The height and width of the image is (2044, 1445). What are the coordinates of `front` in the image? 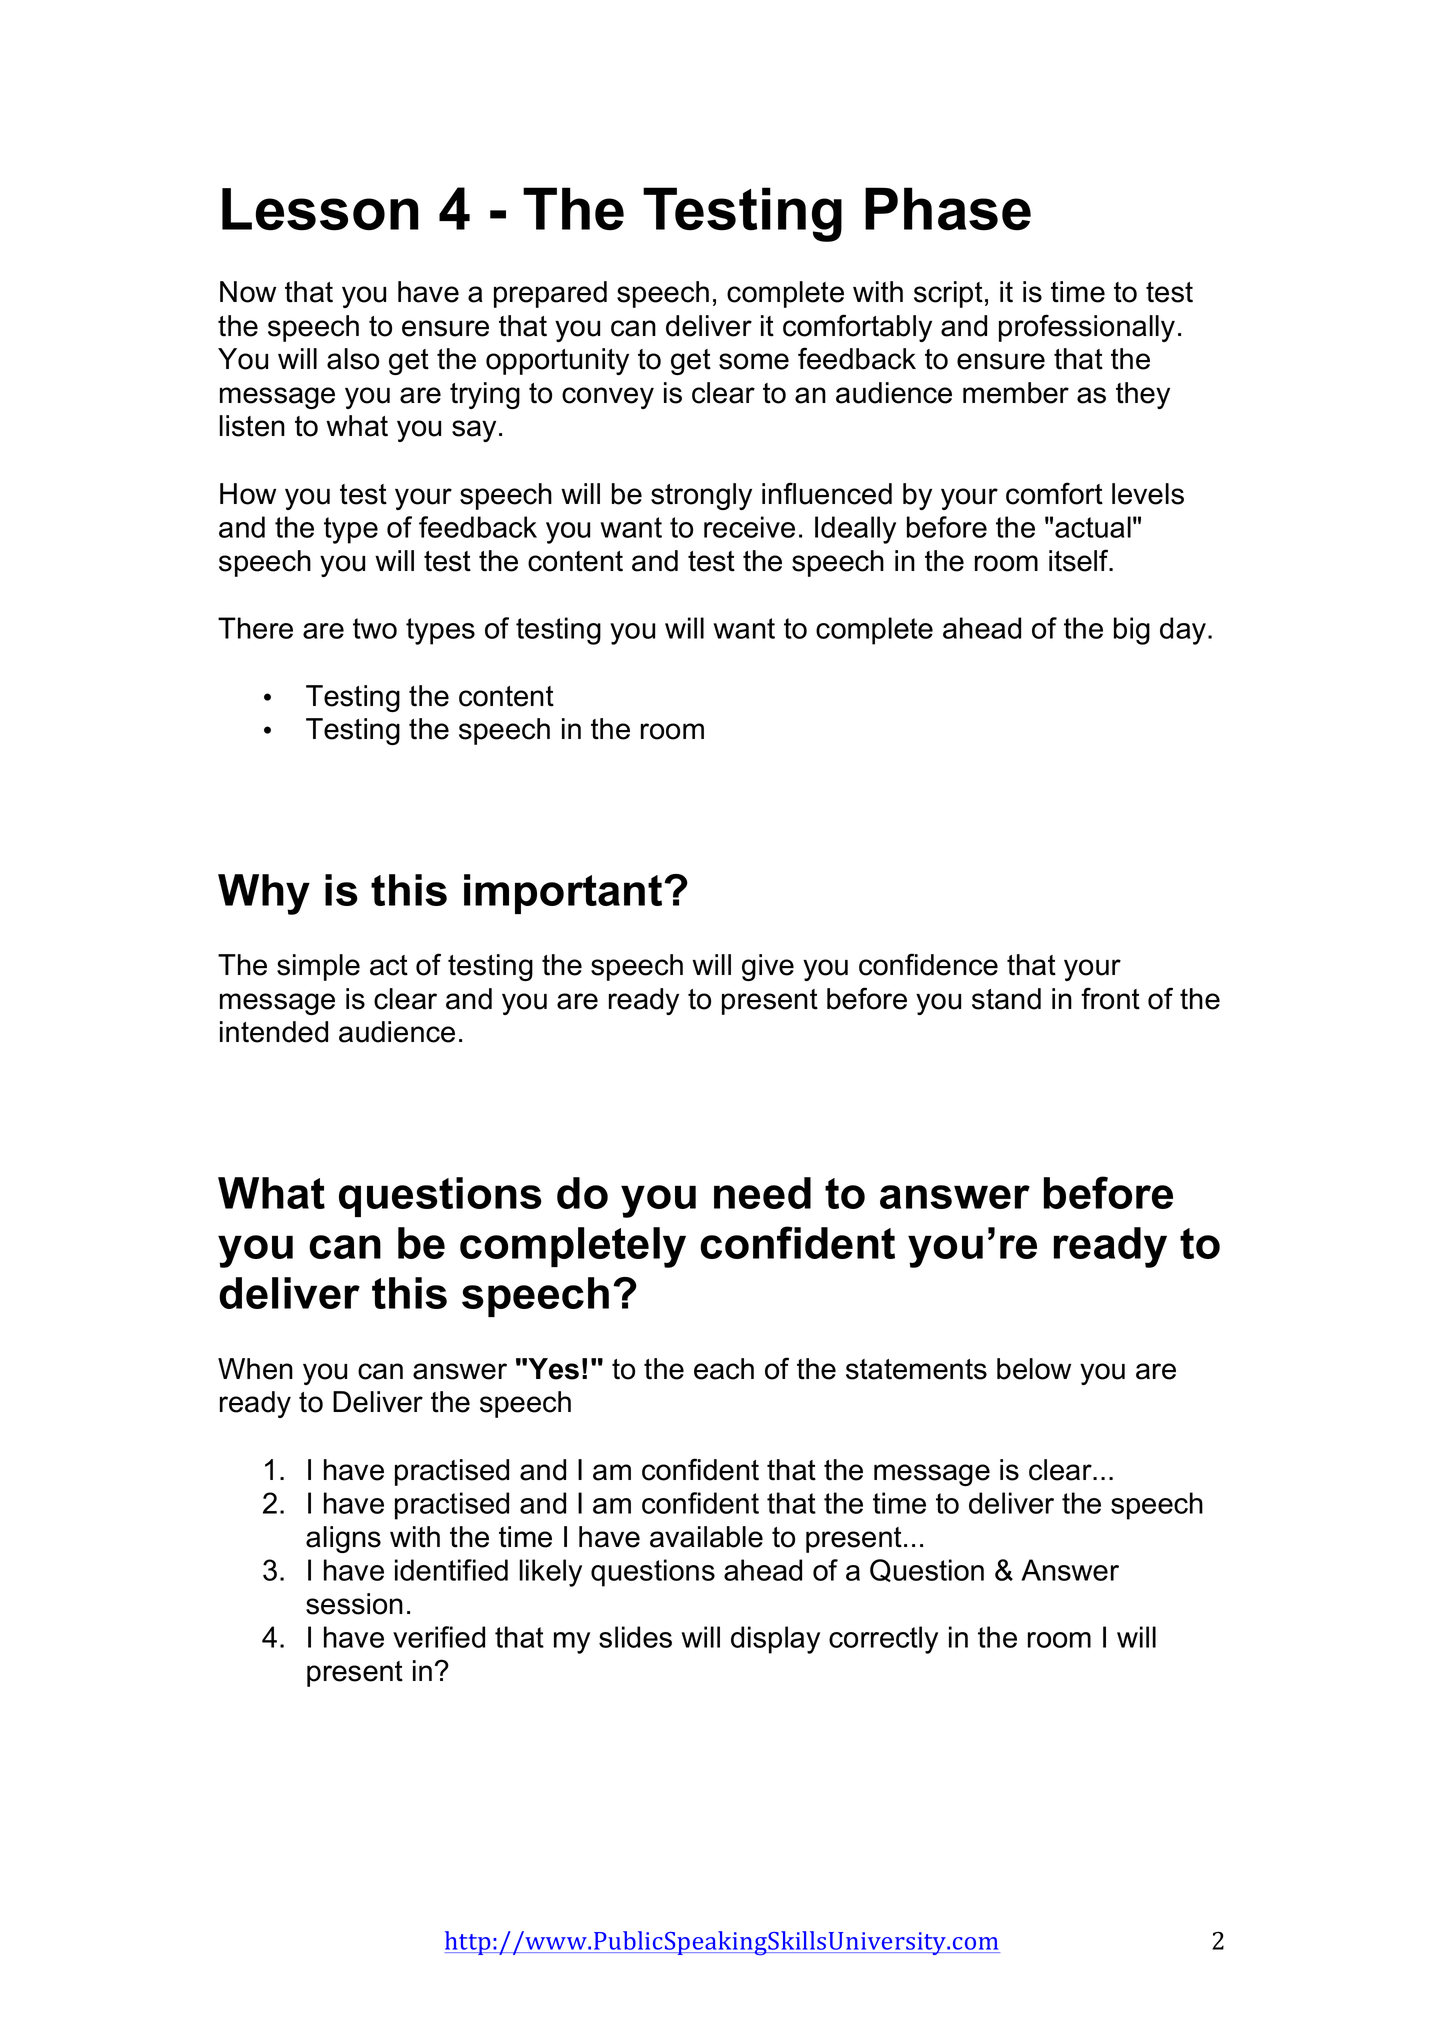 It's located at (1110, 998).
